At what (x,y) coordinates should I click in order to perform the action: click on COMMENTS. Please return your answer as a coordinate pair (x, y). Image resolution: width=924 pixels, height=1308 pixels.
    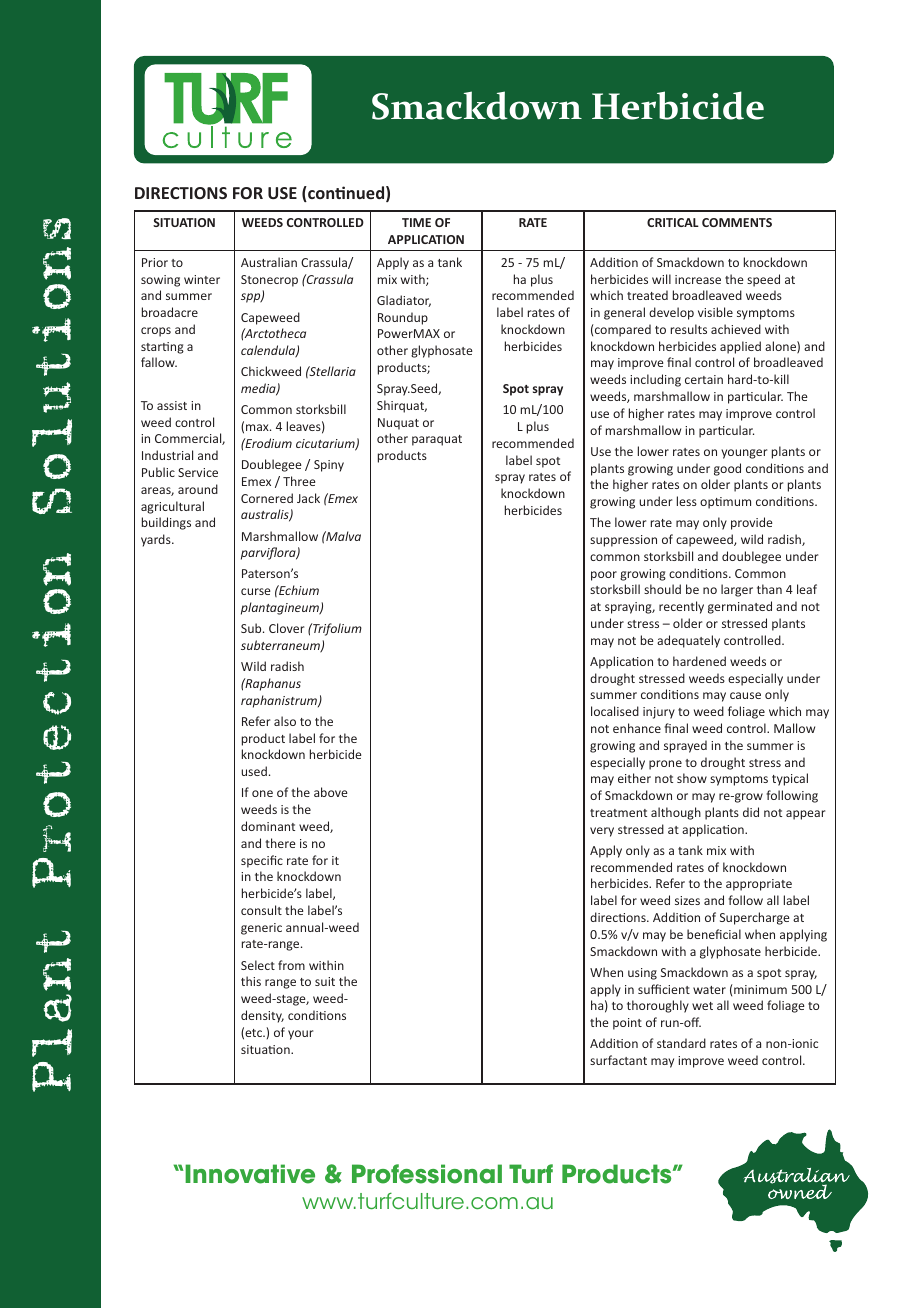
    Looking at the image, I should click on (737, 222).
